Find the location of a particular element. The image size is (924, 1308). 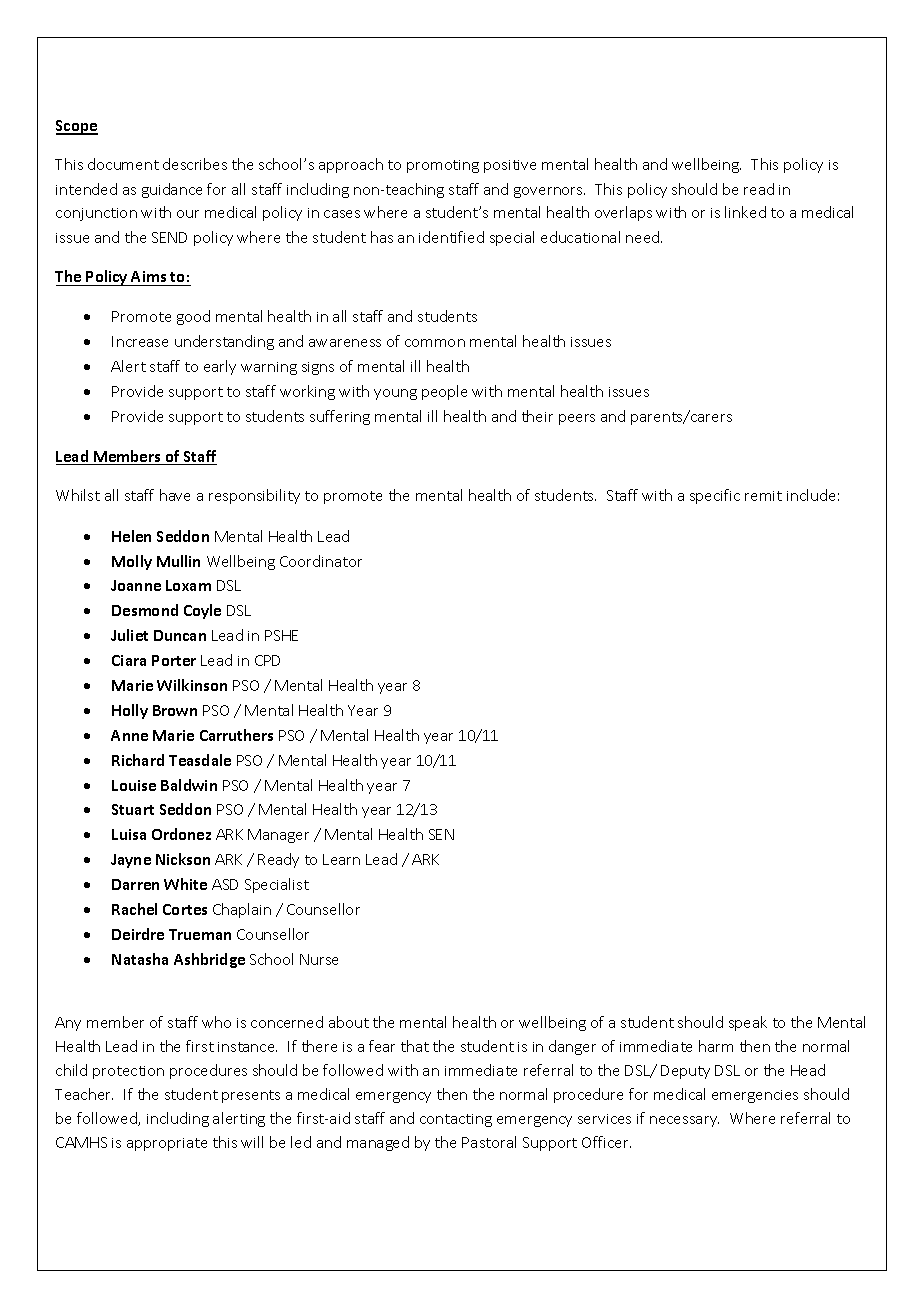

speak is located at coordinates (748, 1023).
